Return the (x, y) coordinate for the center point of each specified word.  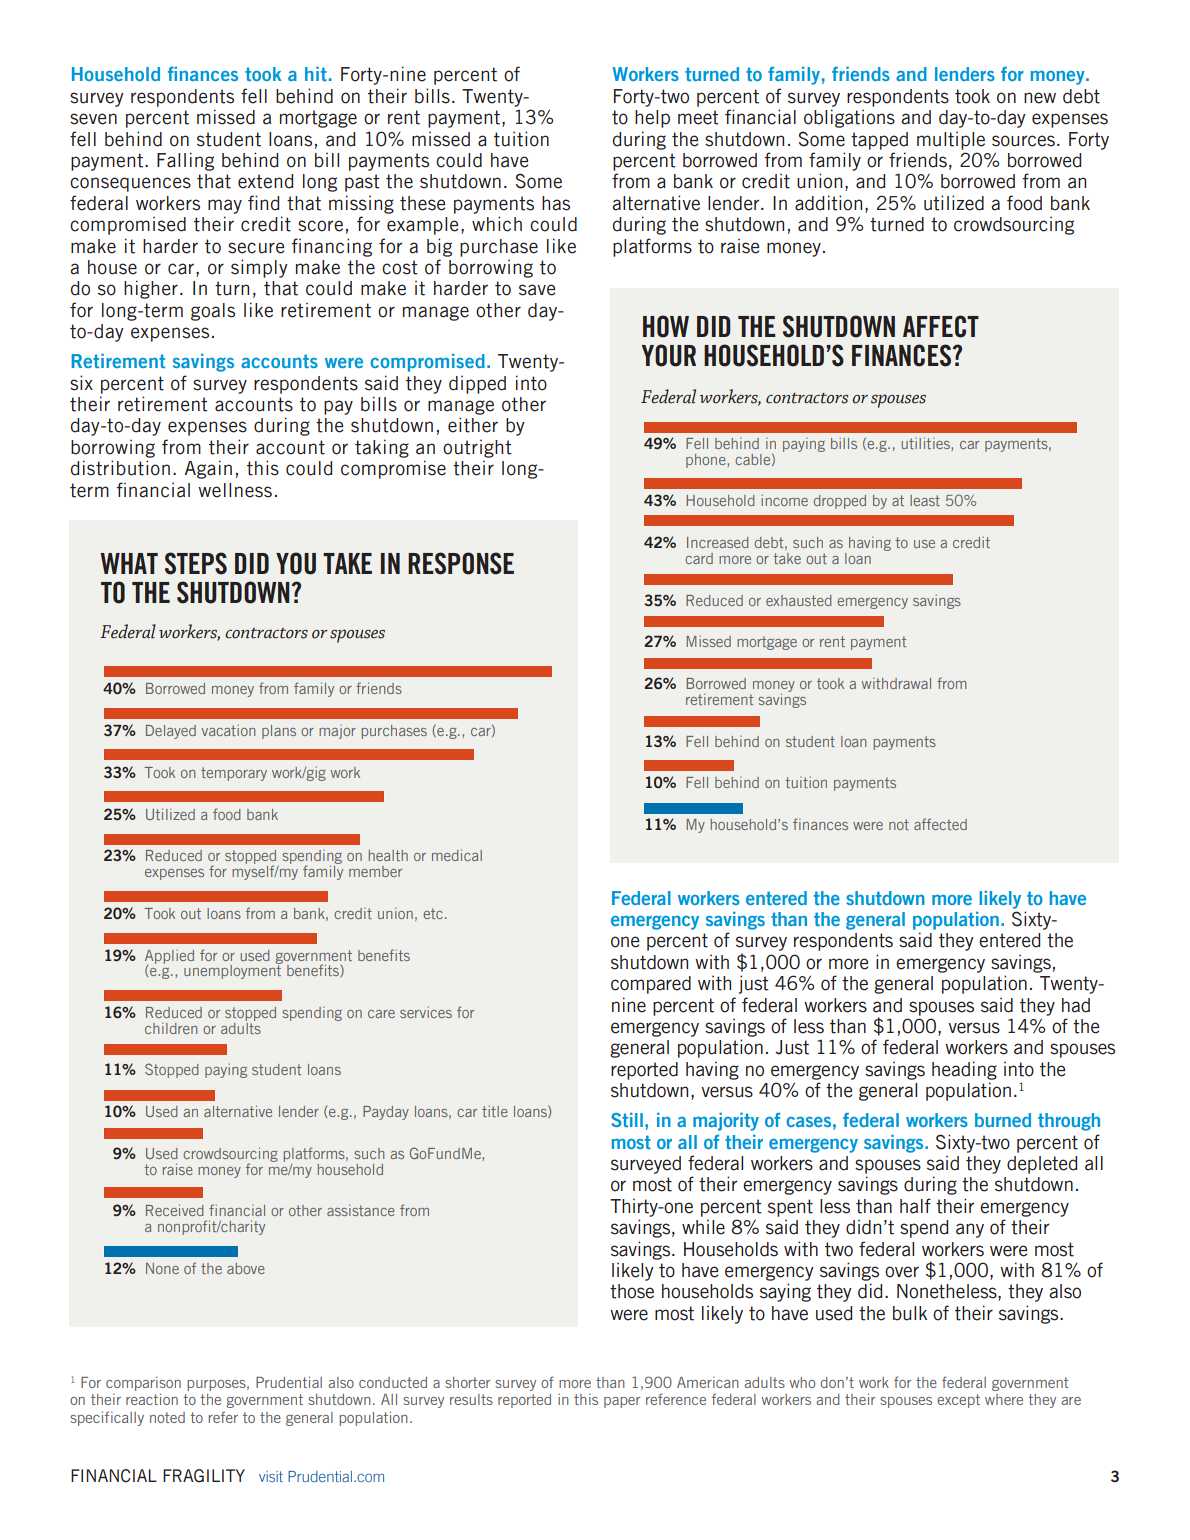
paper (622, 1402)
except (958, 1401)
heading (964, 1070)
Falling (185, 161)
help (652, 119)
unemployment (233, 971)
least (925, 500)
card (699, 558)
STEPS (196, 563)
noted (167, 1417)
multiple (951, 140)
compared (651, 985)
